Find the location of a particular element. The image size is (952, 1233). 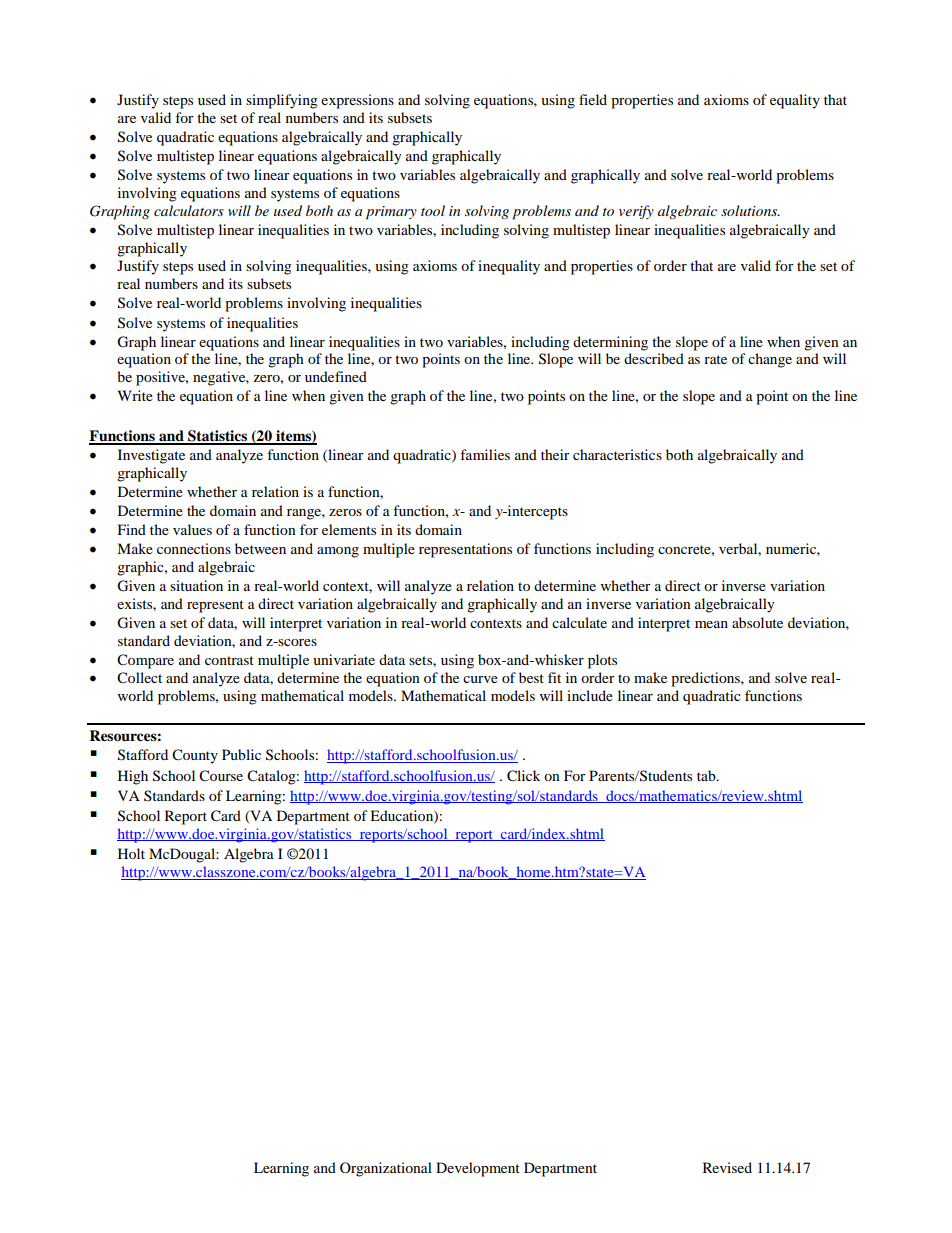

families is located at coordinates (485, 454).
